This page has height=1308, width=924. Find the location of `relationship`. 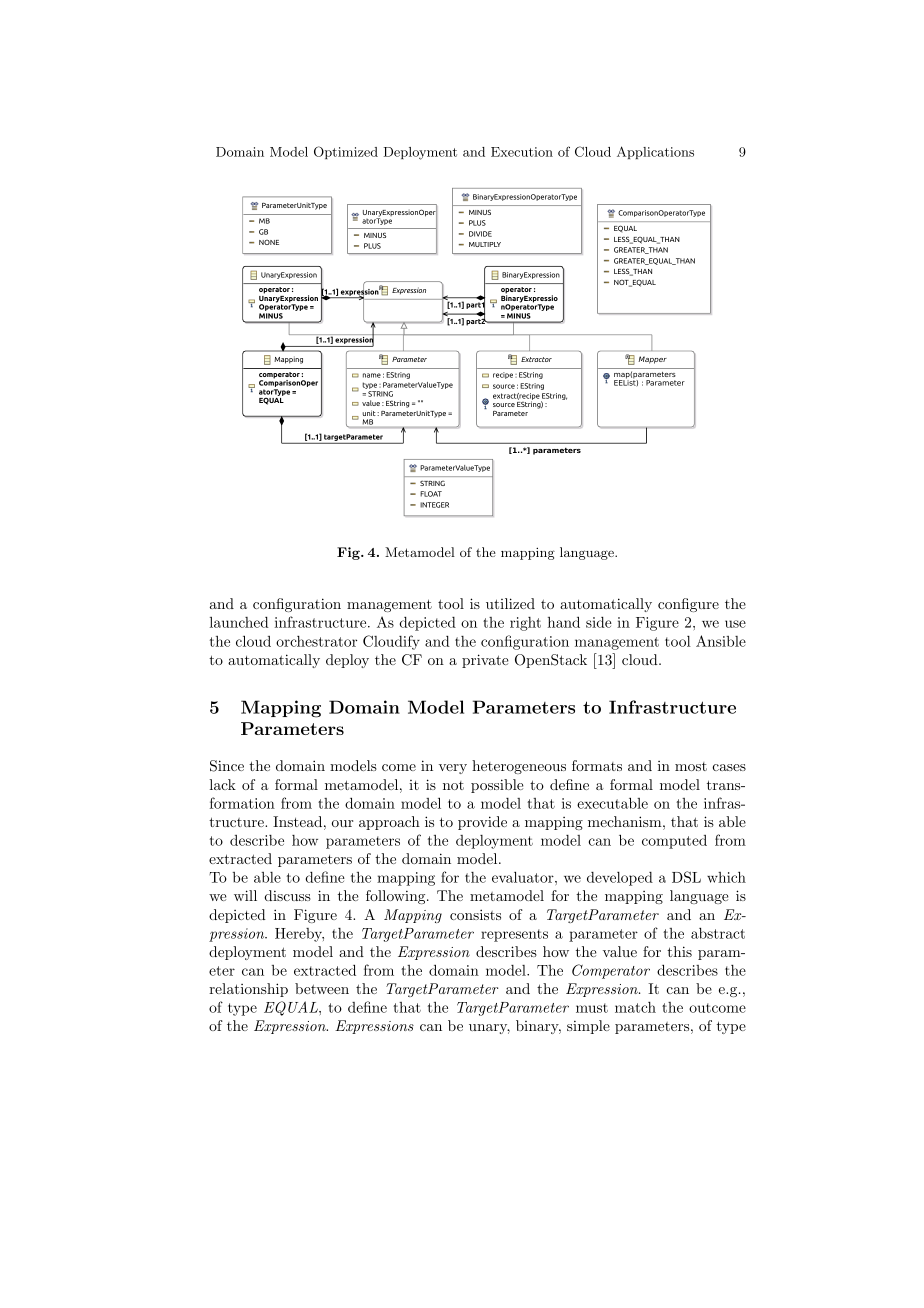

relationship is located at coordinates (248, 990).
